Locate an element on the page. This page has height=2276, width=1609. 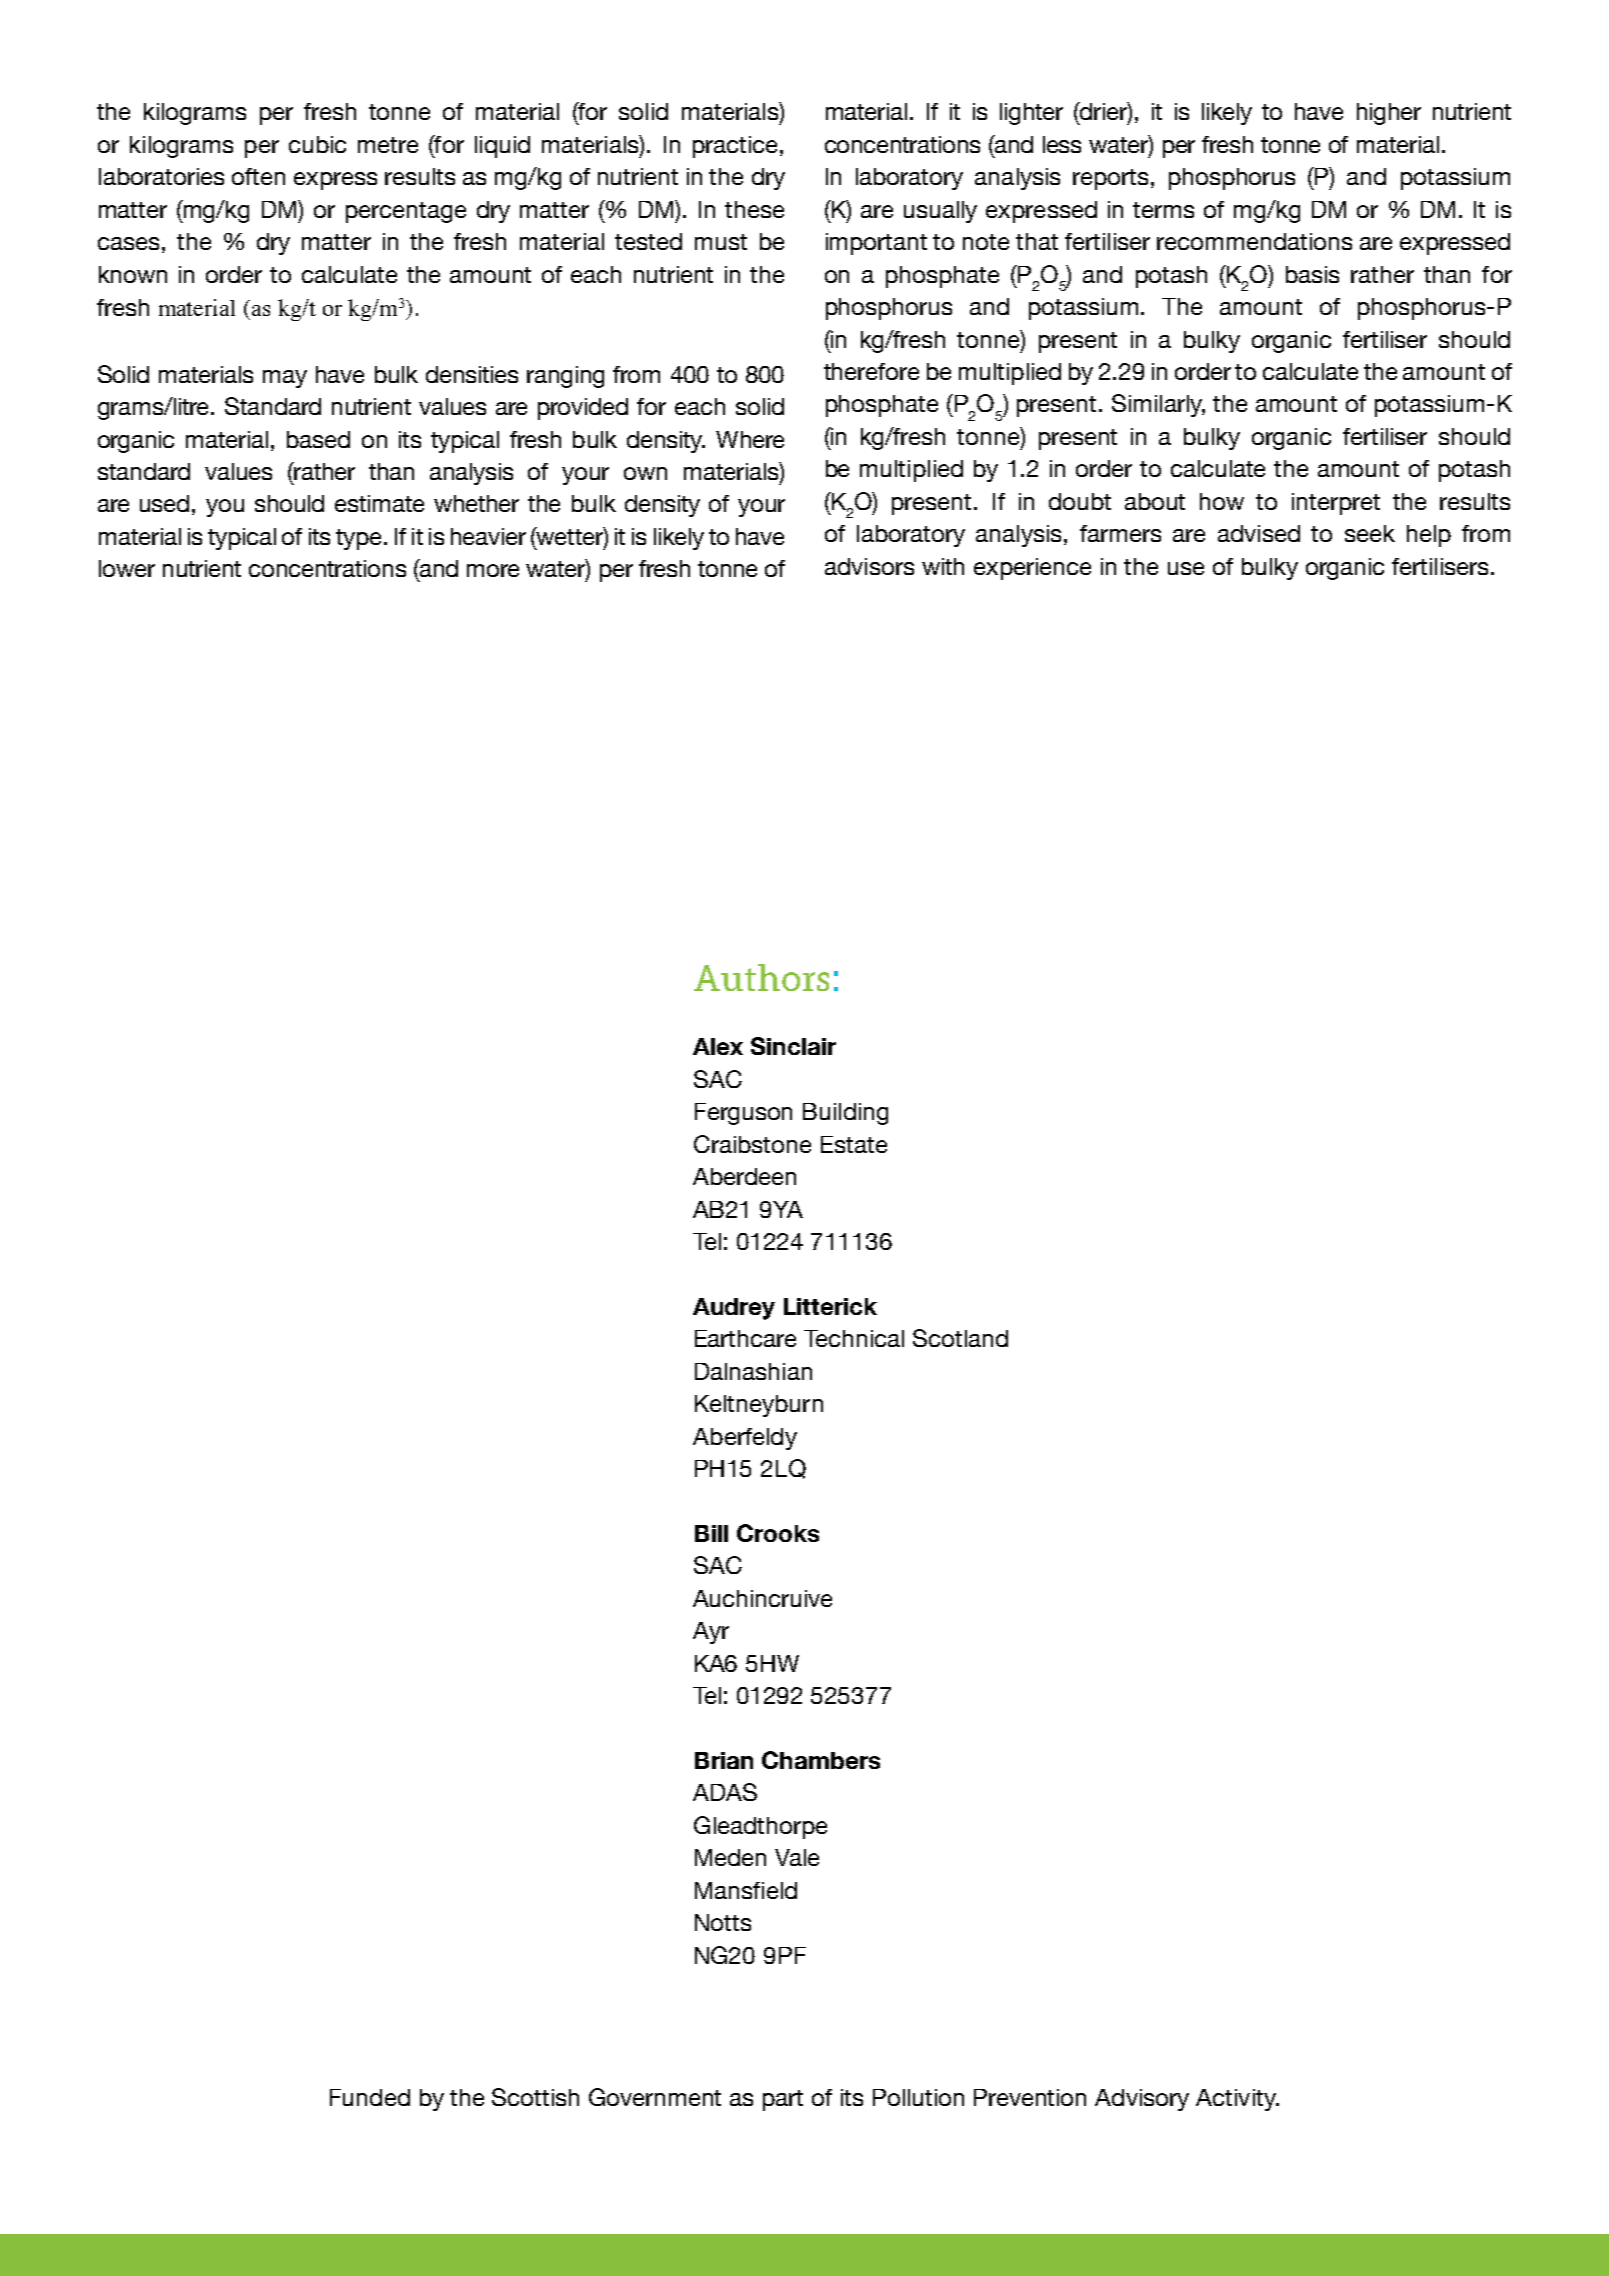
Audrey is located at coordinates (734, 1309).
